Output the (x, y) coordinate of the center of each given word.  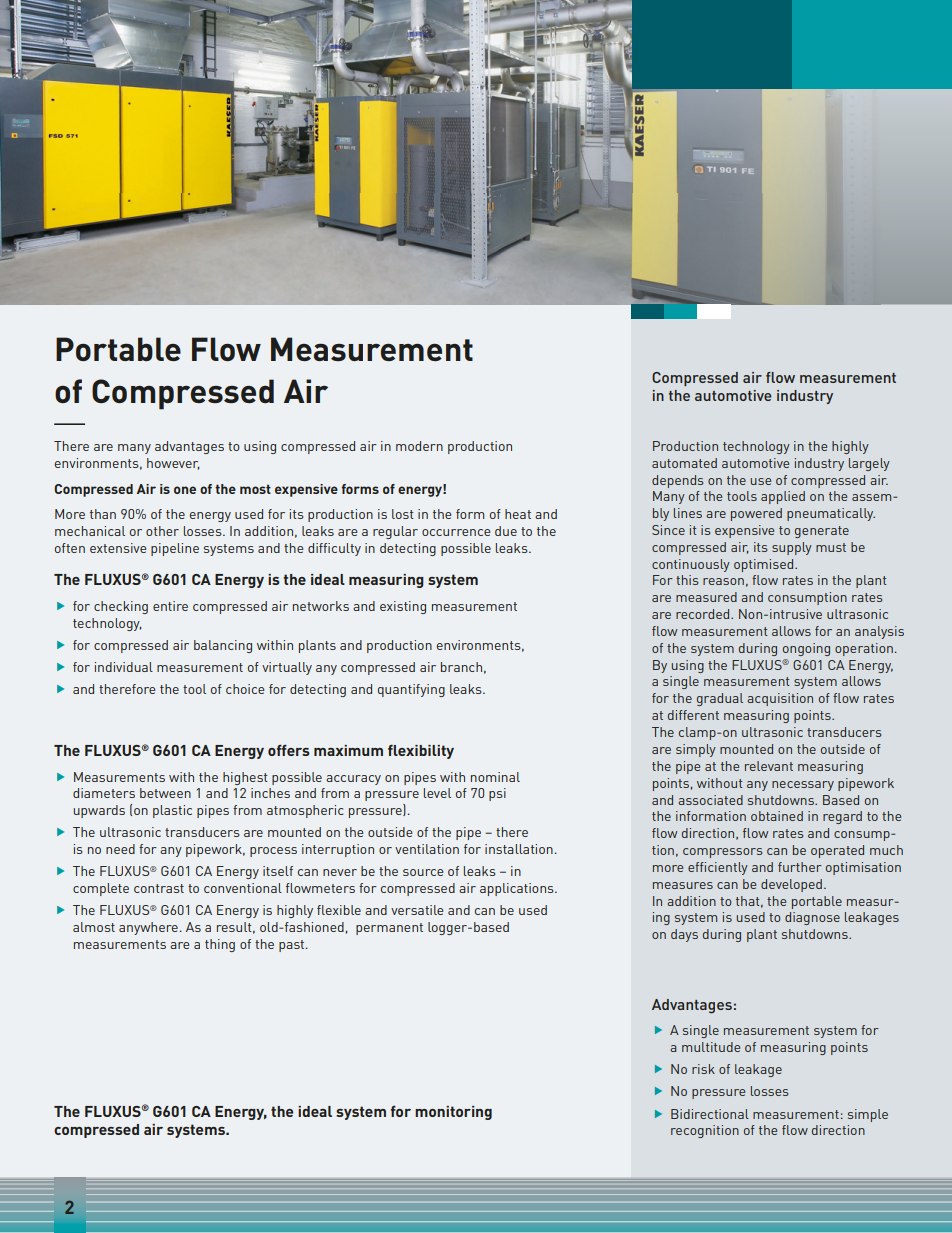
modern (419, 446)
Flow (226, 349)
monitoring (453, 1113)
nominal (495, 777)
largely (869, 464)
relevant (769, 766)
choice (245, 689)
